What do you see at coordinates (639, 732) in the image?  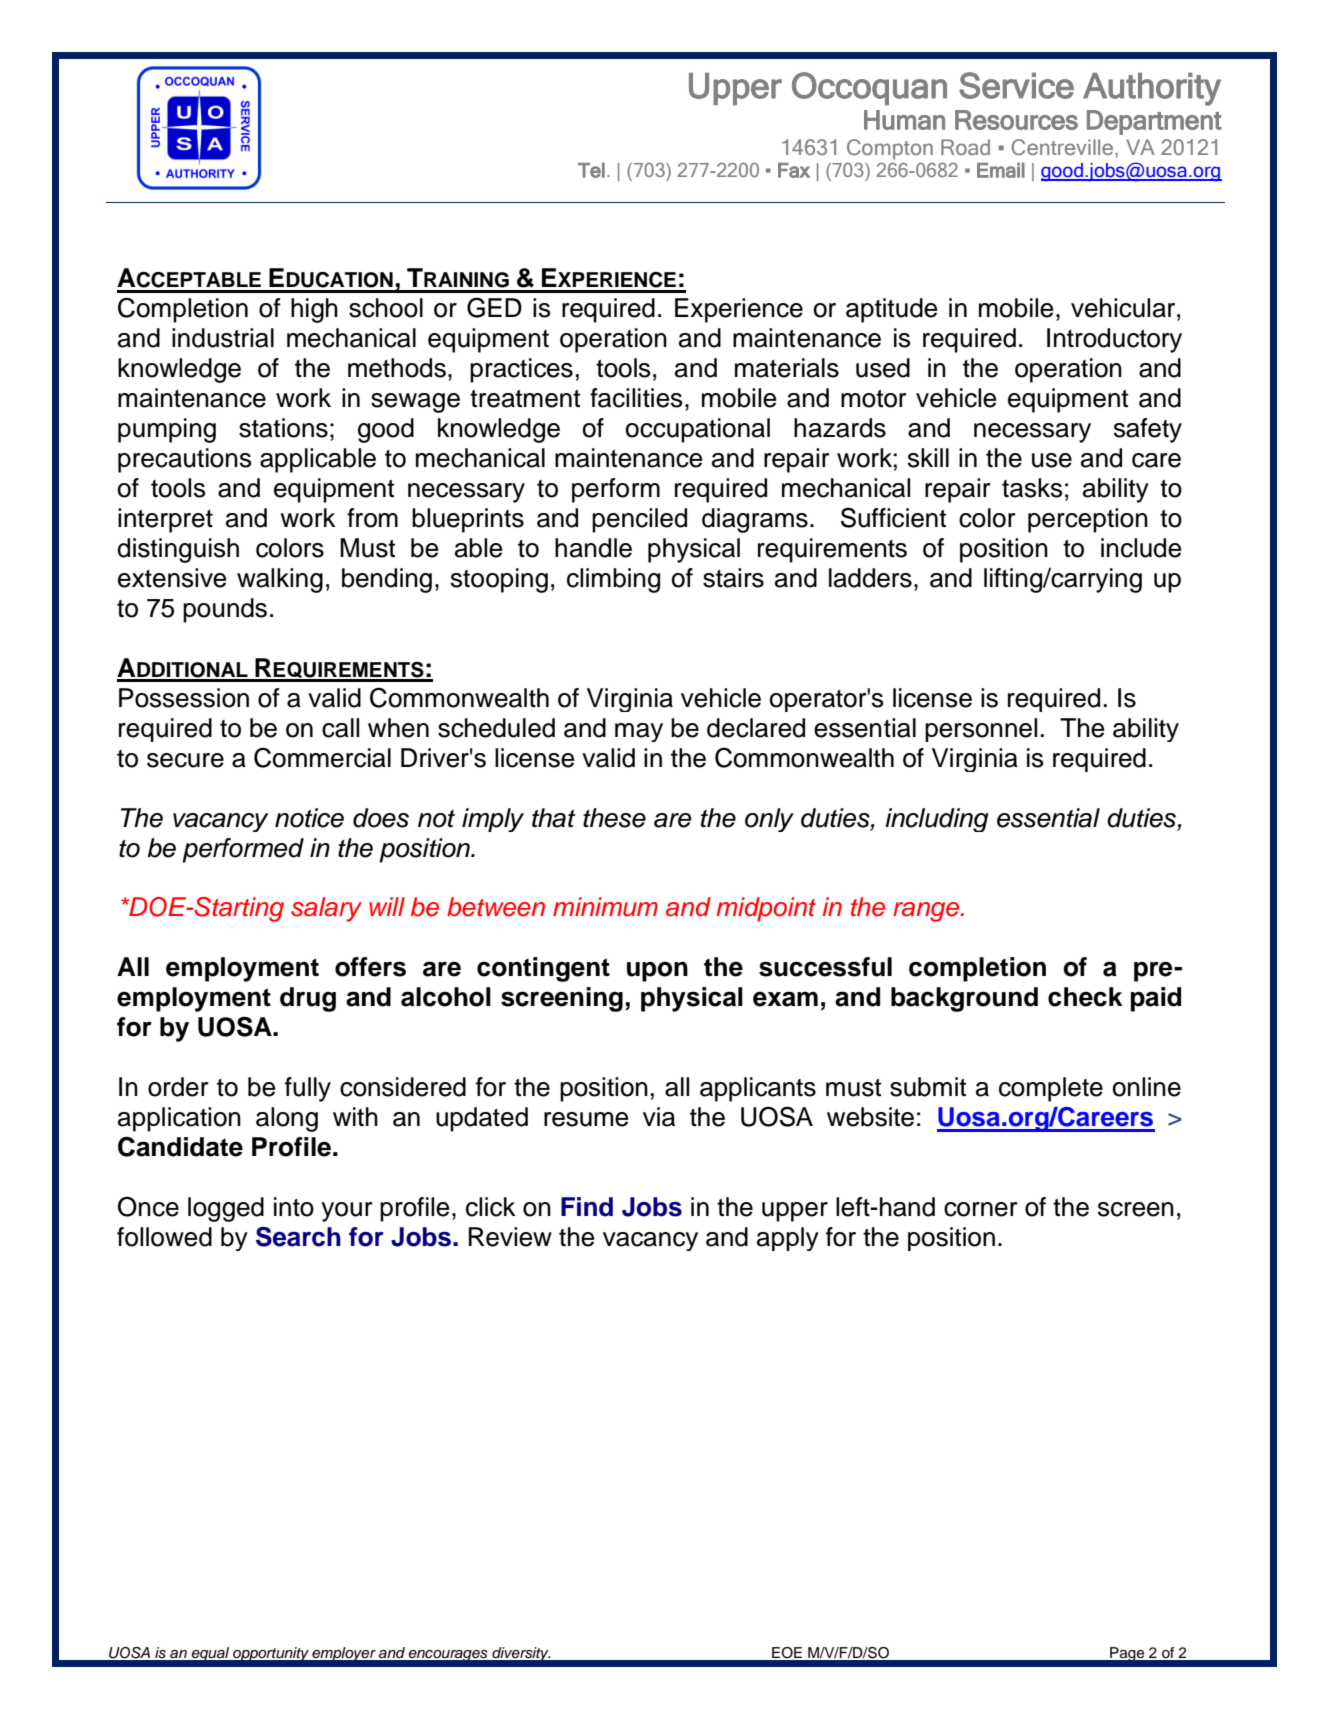 I see `may` at bounding box center [639, 732].
